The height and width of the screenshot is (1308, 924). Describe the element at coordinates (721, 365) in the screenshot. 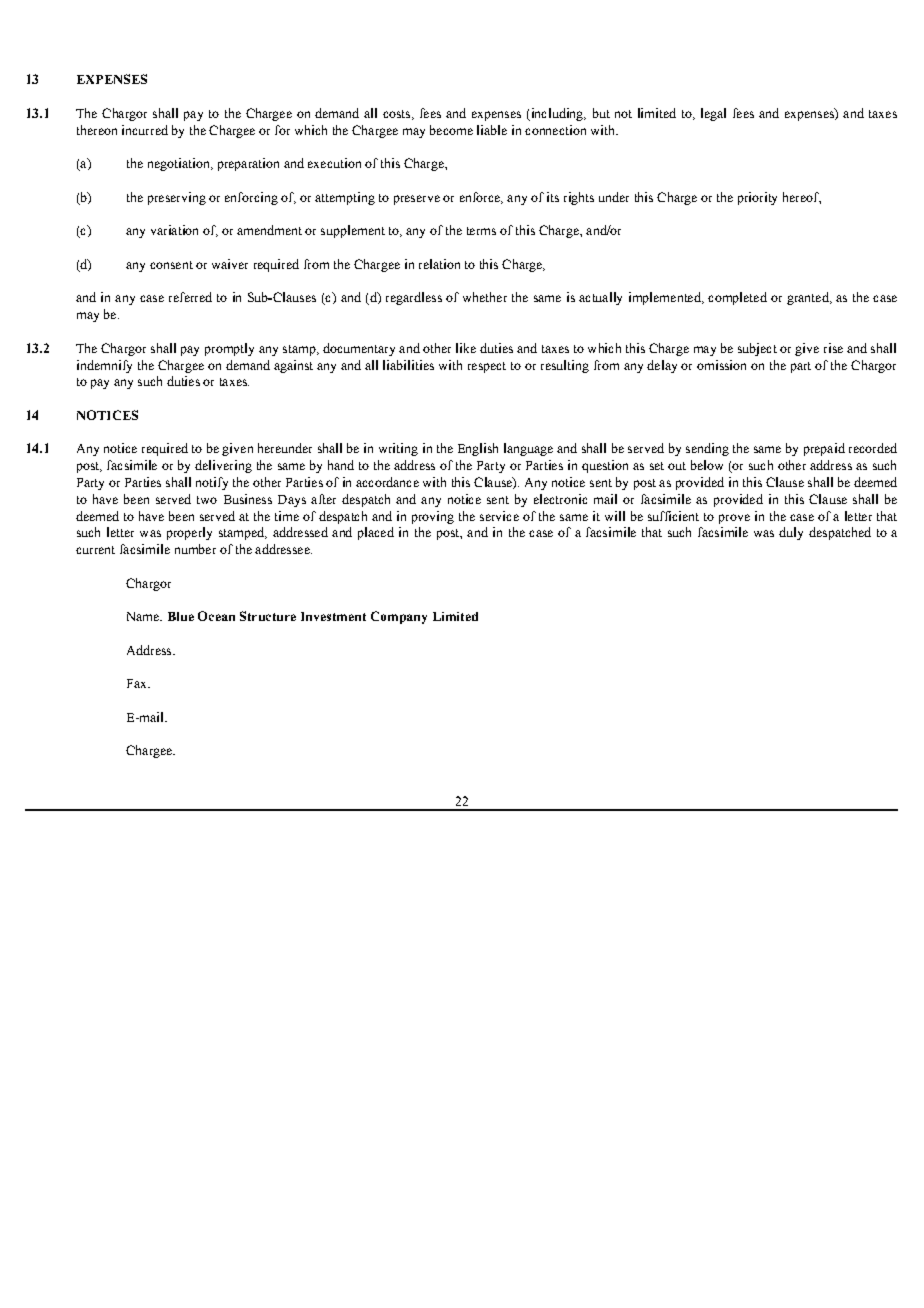

I see `omission` at that location.
